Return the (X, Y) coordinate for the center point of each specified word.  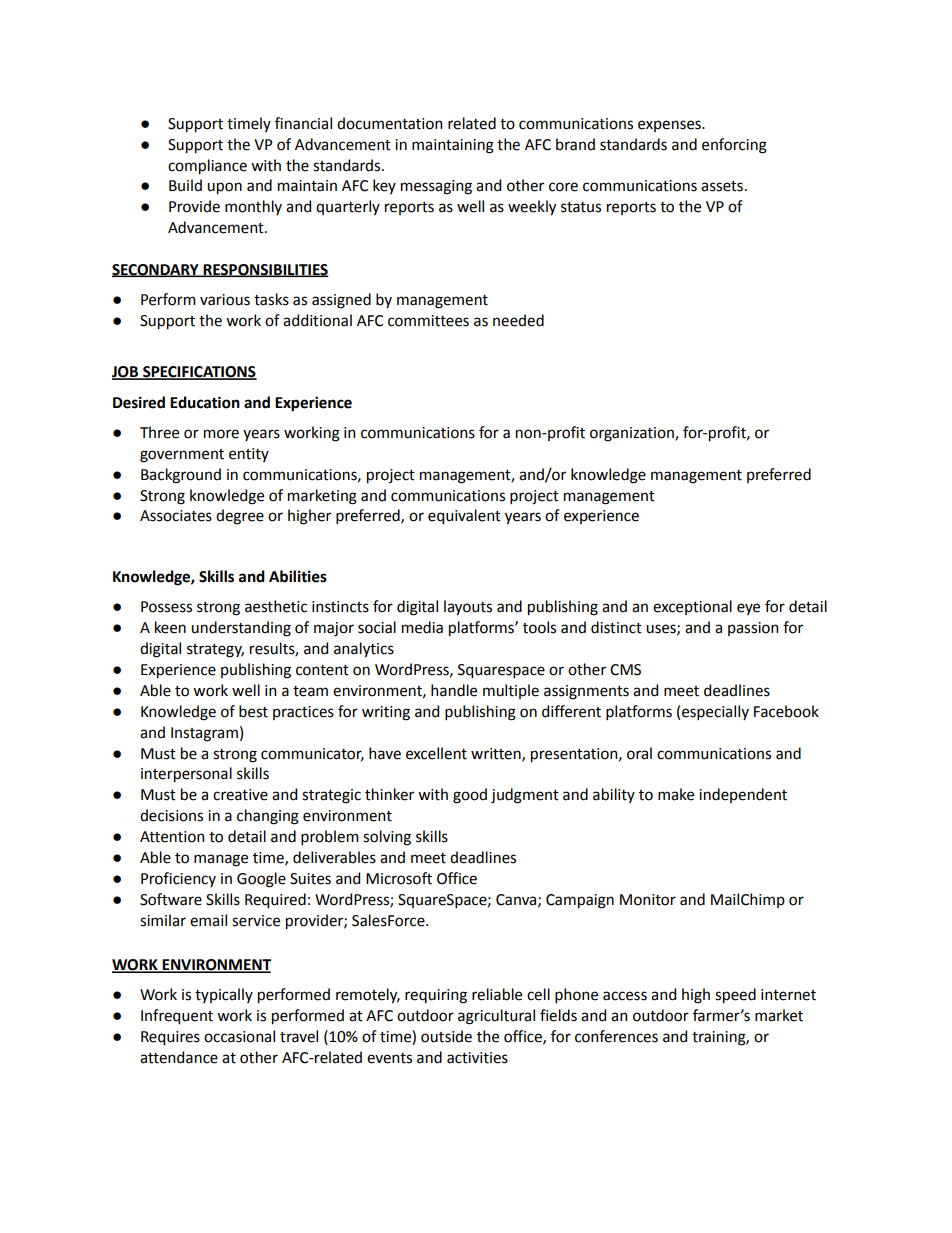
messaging (436, 187)
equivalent (464, 517)
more (221, 434)
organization (633, 434)
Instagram (204, 734)
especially (715, 712)
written (497, 754)
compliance (207, 167)
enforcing (734, 146)
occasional (239, 1036)
